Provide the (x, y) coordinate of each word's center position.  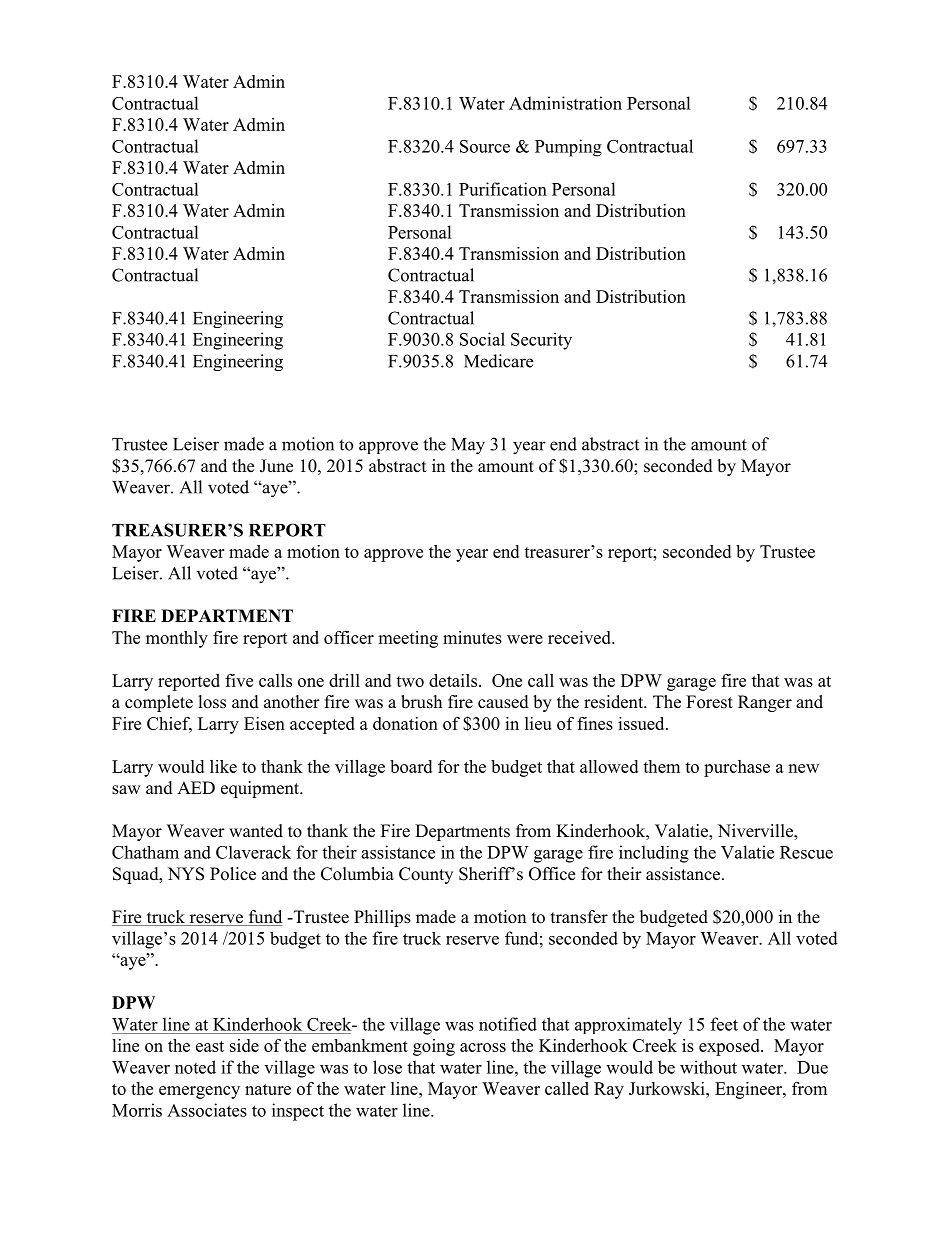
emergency (199, 1092)
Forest (709, 702)
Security (541, 341)
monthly (177, 639)
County (426, 875)
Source (485, 146)
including (654, 854)
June (276, 466)
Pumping (568, 148)
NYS (186, 874)
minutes (472, 637)
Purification (503, 189)
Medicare (498, 361)
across (483, 1047)
